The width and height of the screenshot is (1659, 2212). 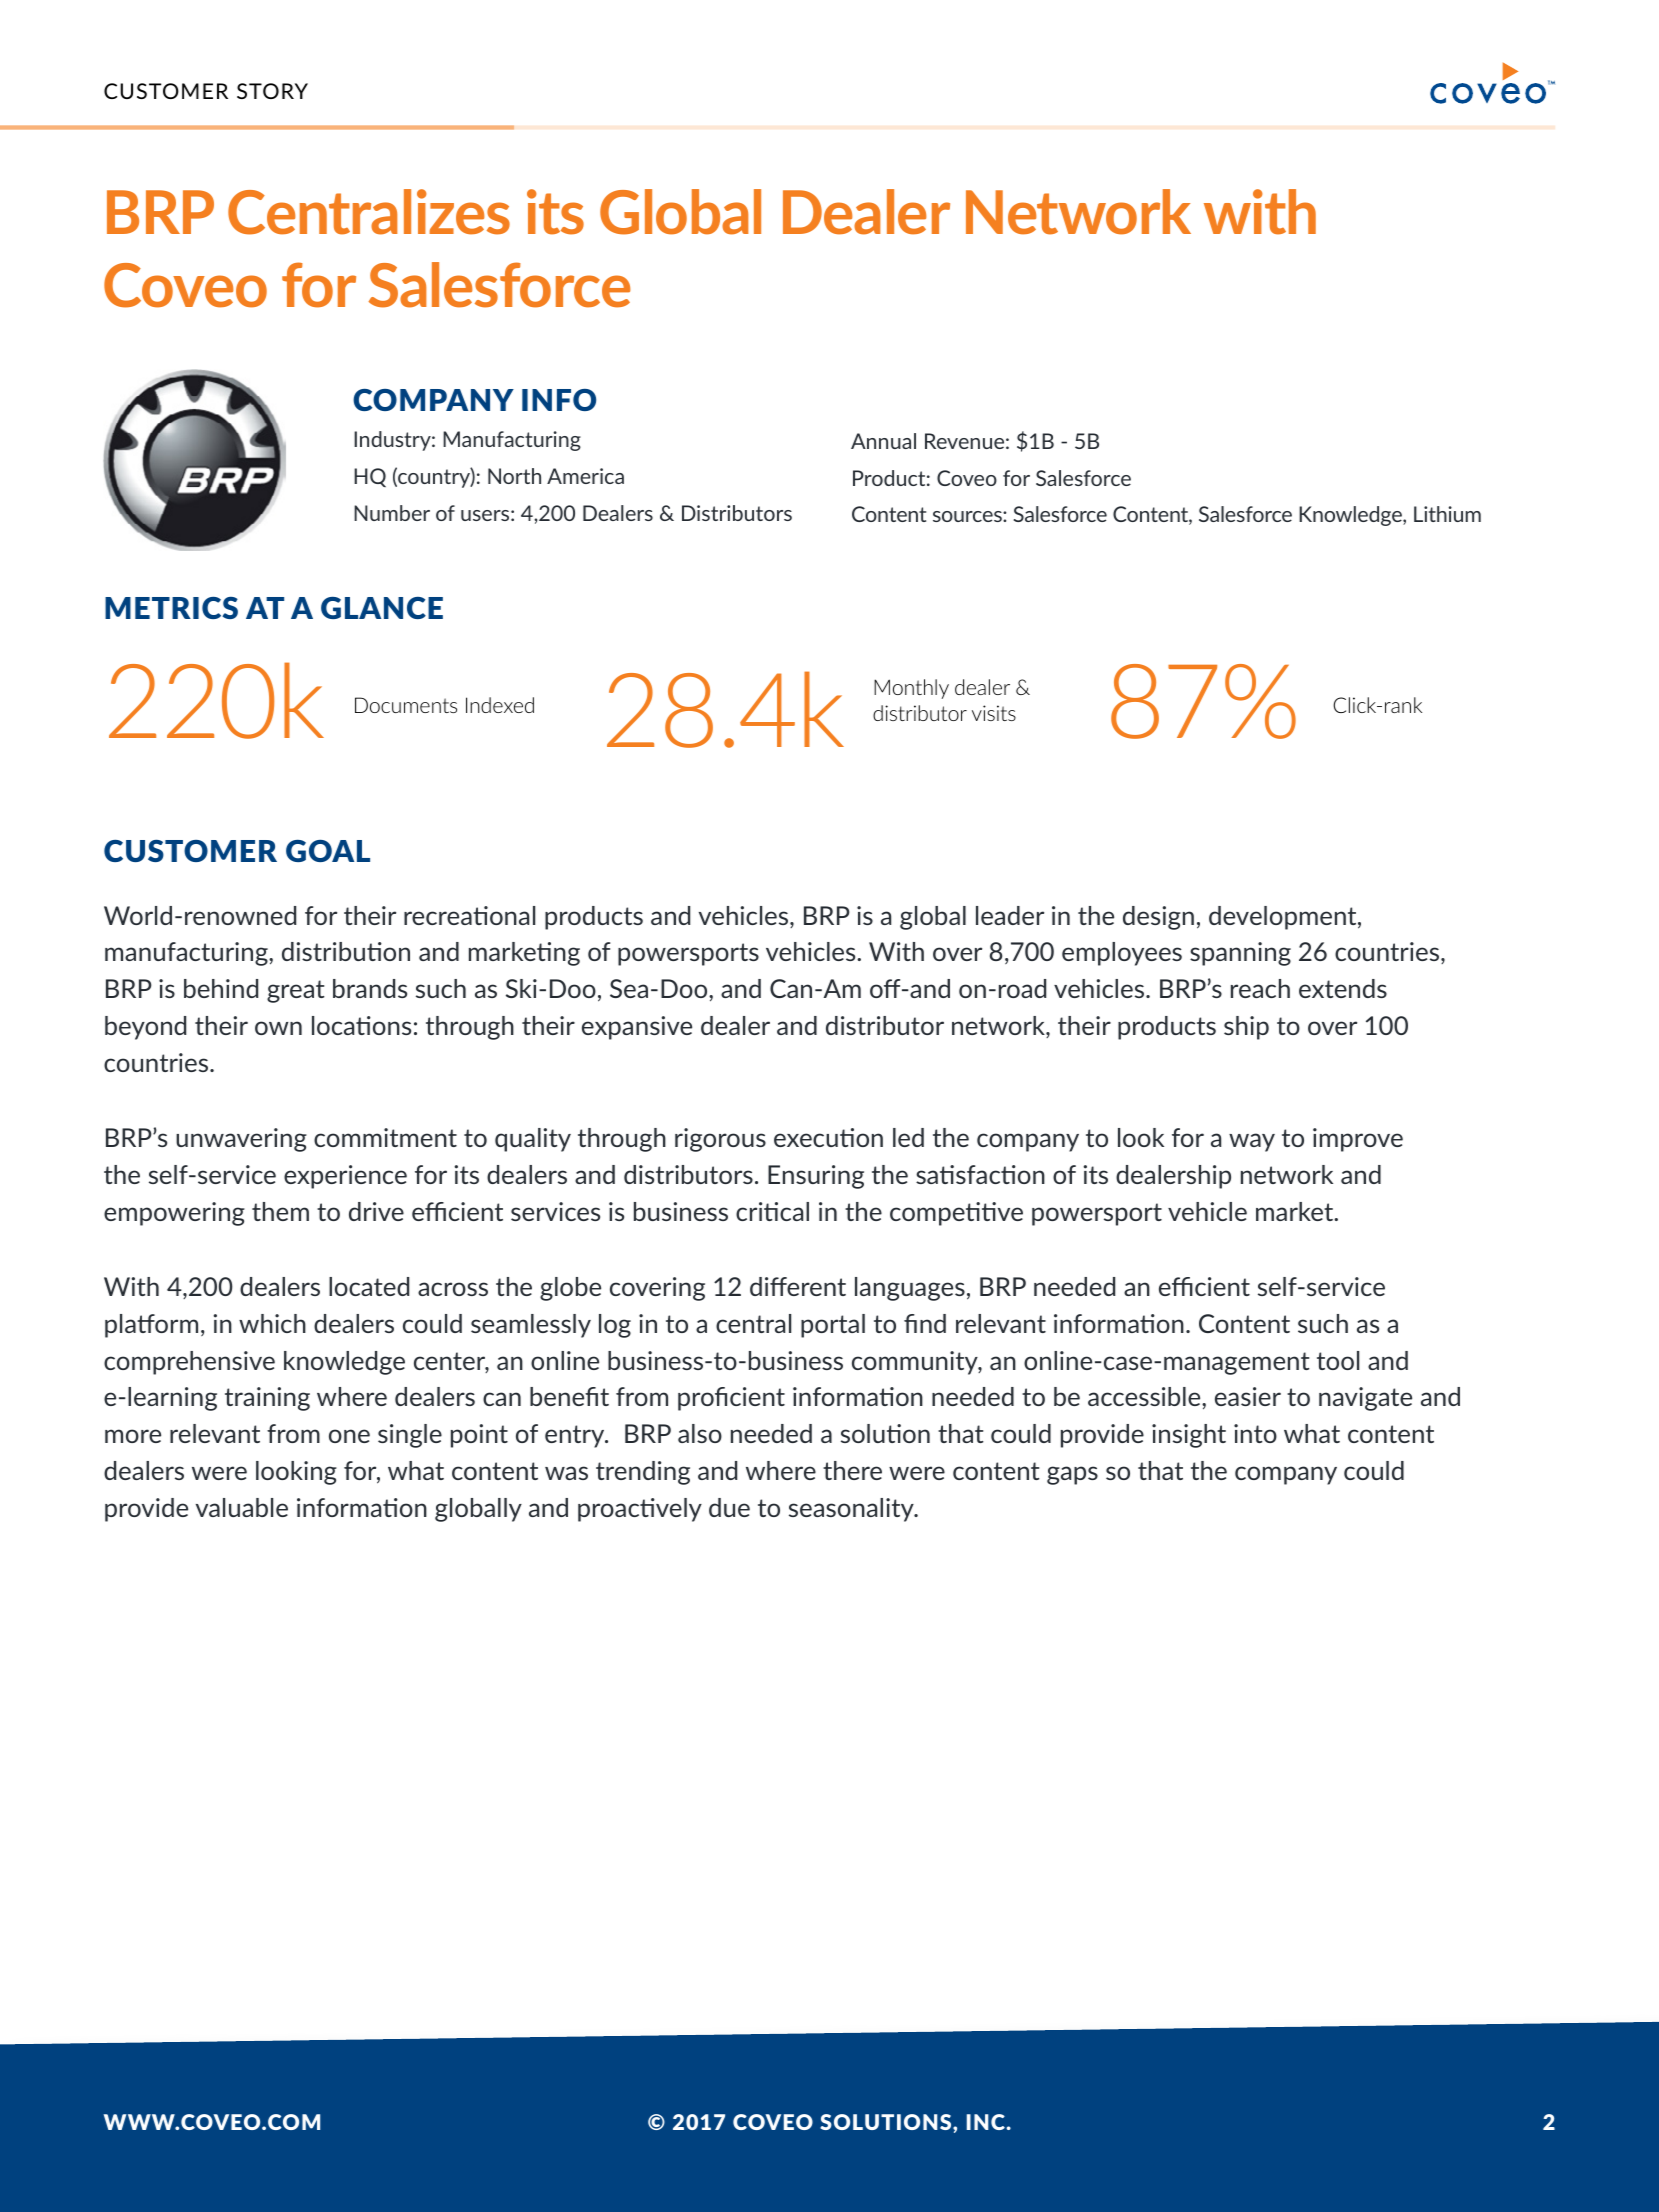 I want to click on execution, so click(x=828, y=1137).
